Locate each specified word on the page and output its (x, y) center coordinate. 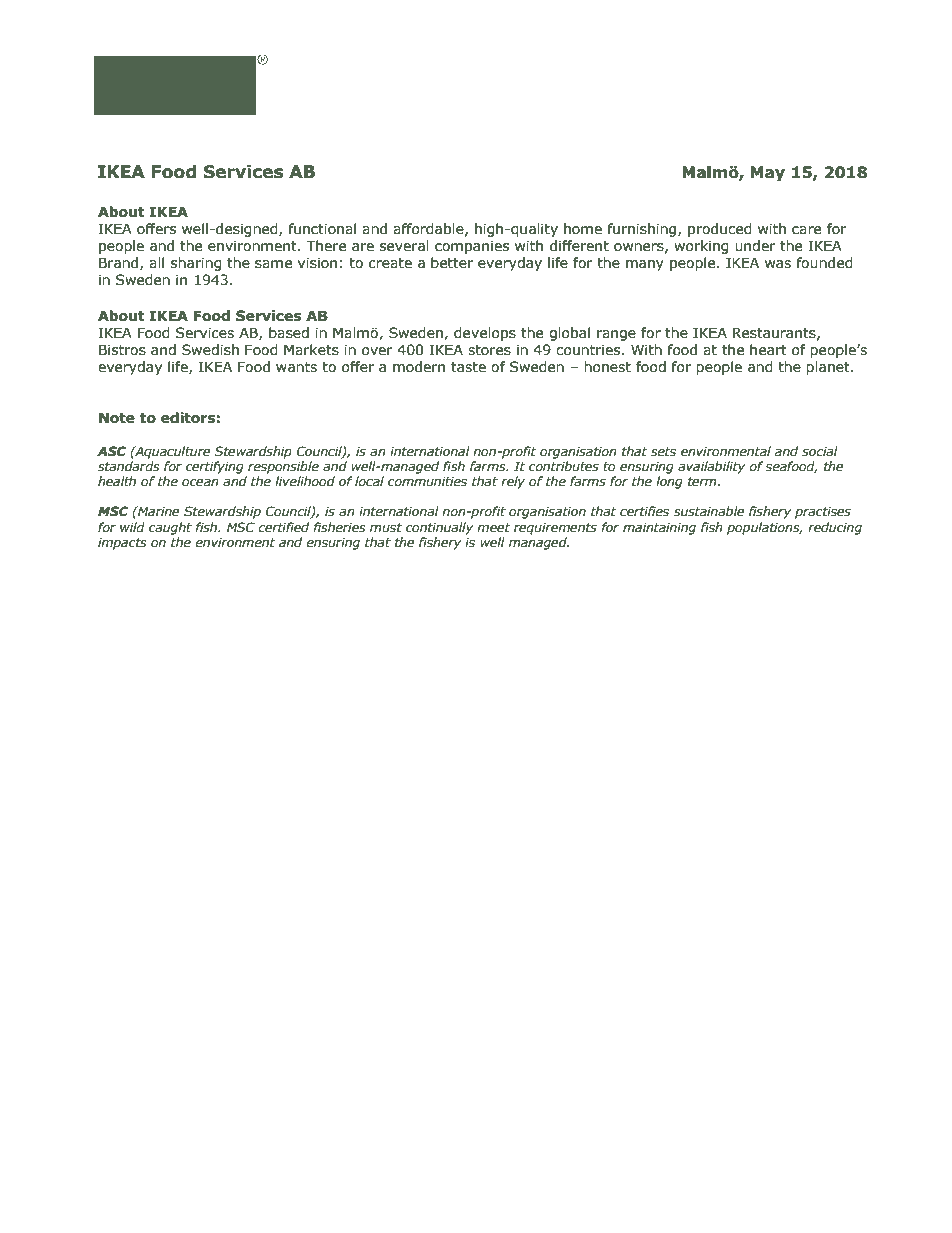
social (820, 451)
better (452, 263)
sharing (196, 264)
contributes (564, 466)
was (778, 264)
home (583, 229)
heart (768, 350)
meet (493, 528)
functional (322, 229)
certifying (215, 467)
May (768, 173)
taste (468, 367)
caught (170, 528)
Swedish (210, 350)
